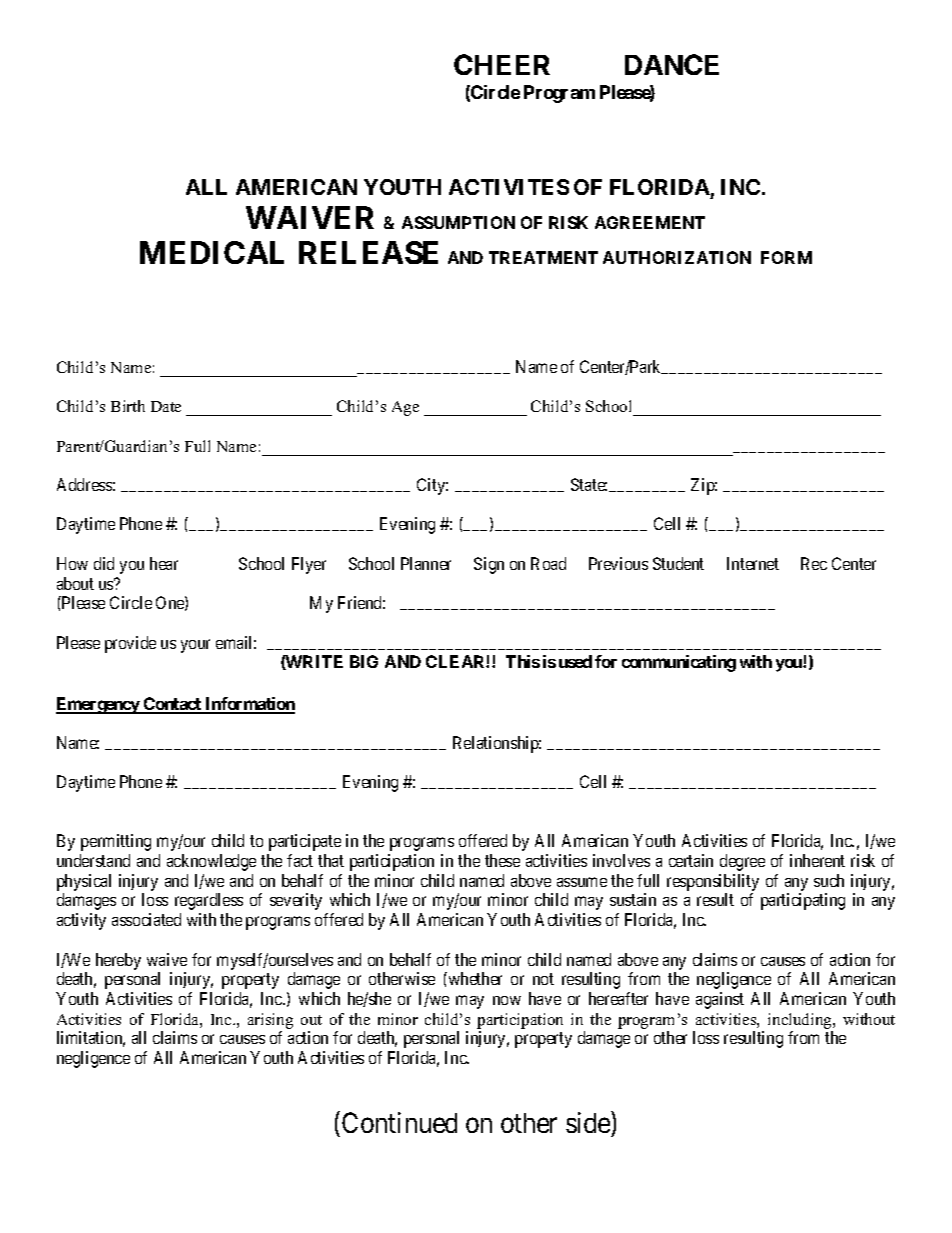 The height and width of the image is (1233, 952). I want to click on arising, so click(270, 1021).
